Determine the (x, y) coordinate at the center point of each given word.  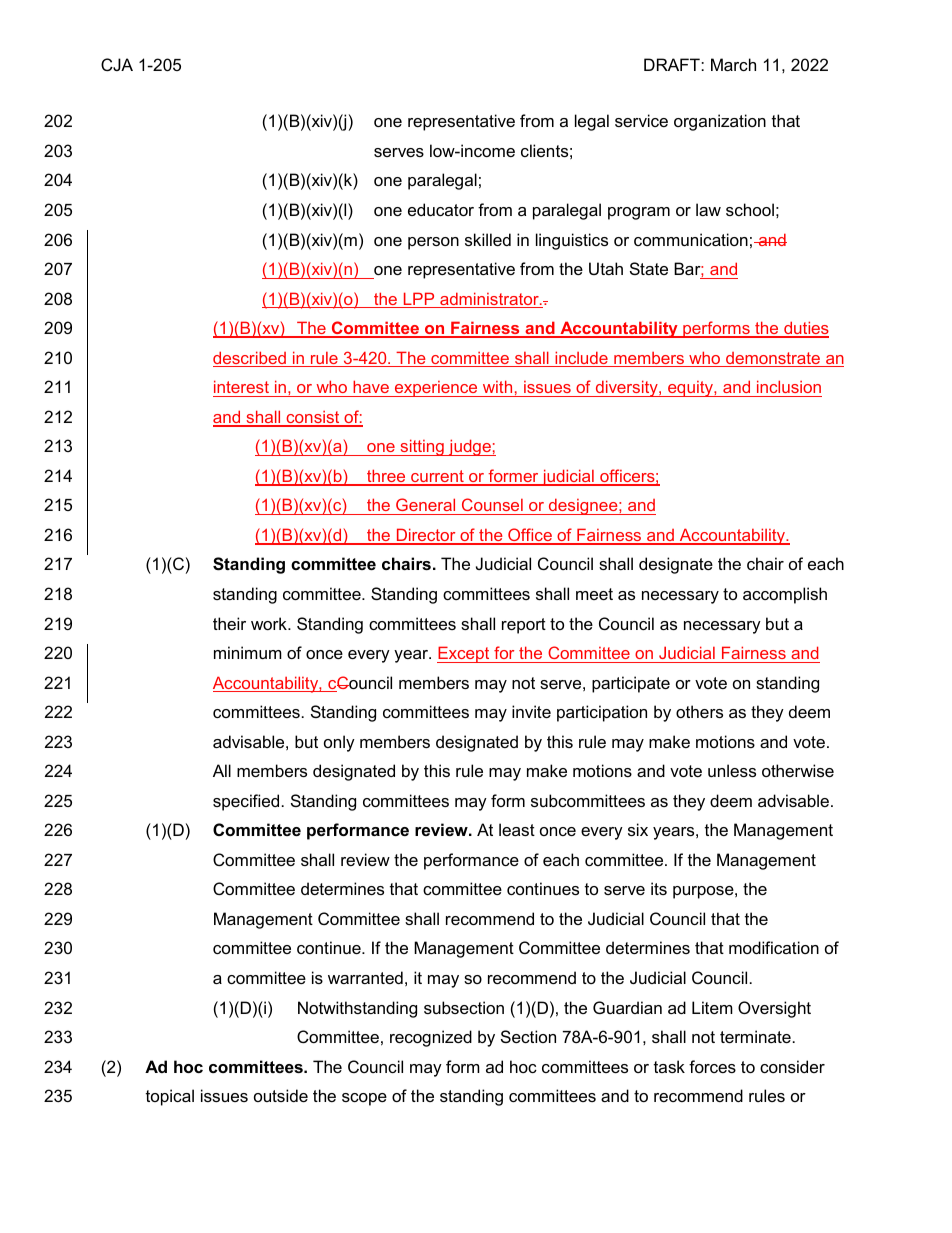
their (229, 623)
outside (281, 1095)
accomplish (785, 595)
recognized (431, 1038)
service (641, 120)
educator (441, 209)
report (524, 626)
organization (720, 122)
